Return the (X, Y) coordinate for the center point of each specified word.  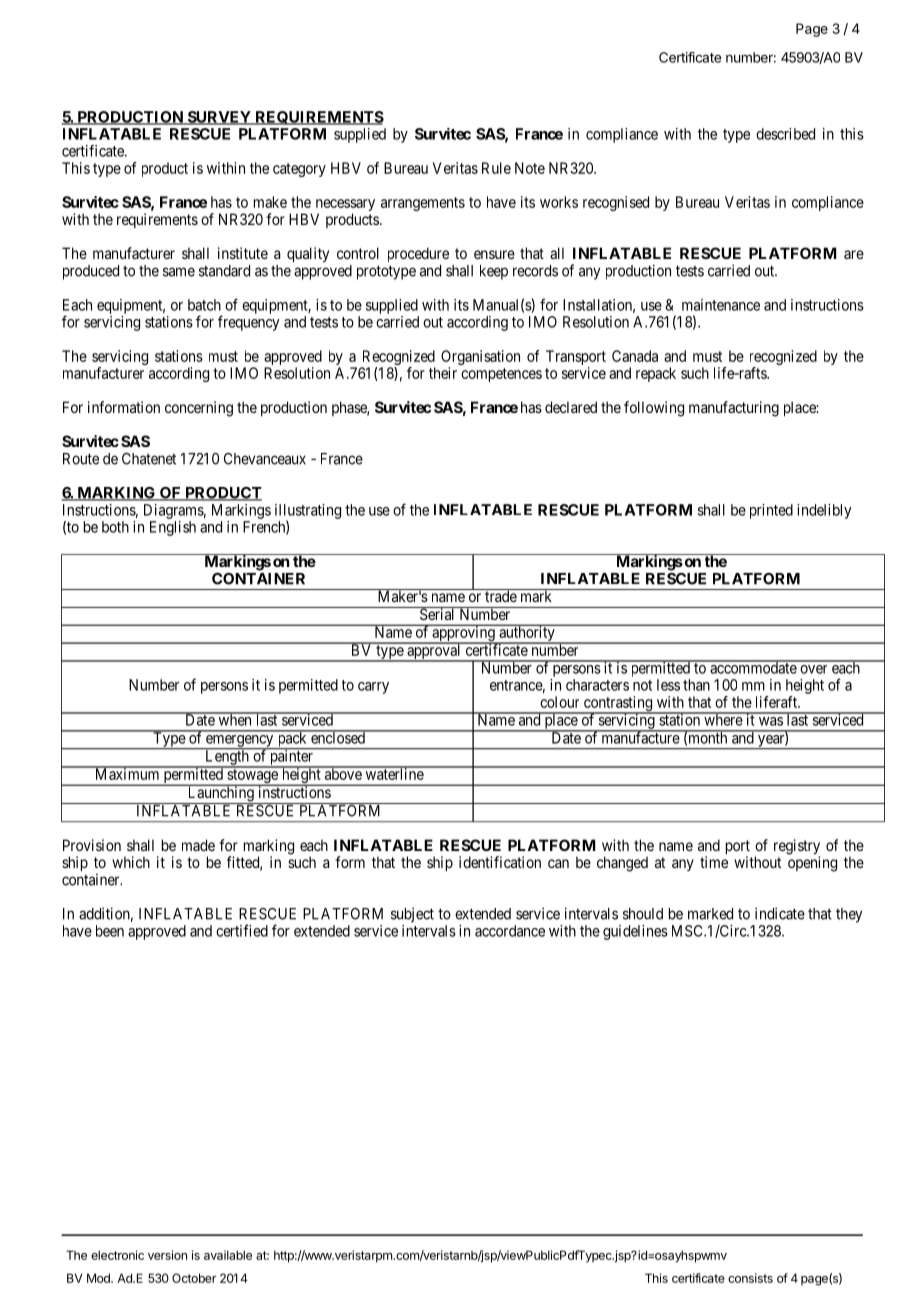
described (785, 134)
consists (750, 1278)
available (228, 1255)
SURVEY (219, 118)
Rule (496, 168)
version (167, 1255)
